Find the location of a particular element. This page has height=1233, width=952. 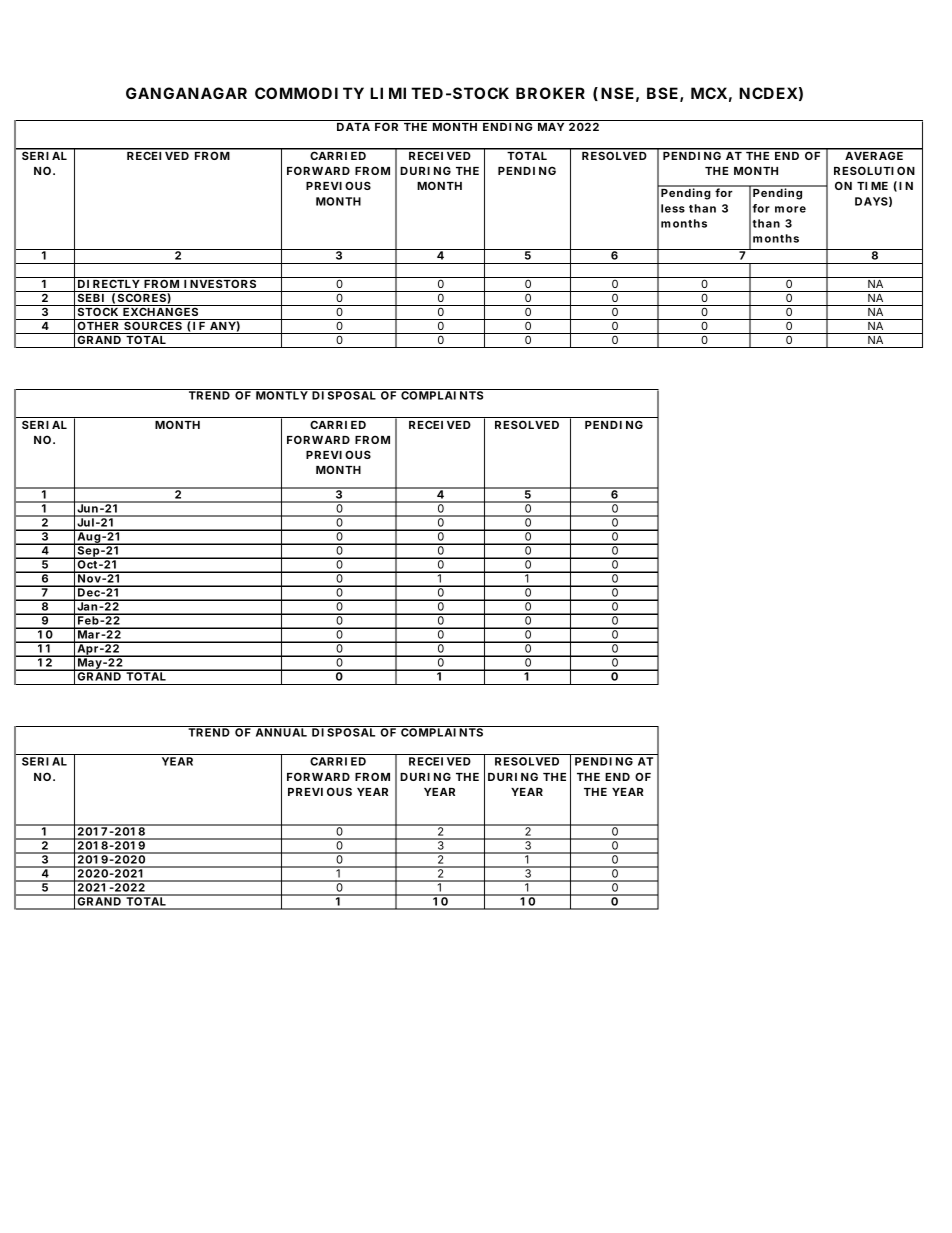

INVESTORS is located at coordinates (221, 282).
